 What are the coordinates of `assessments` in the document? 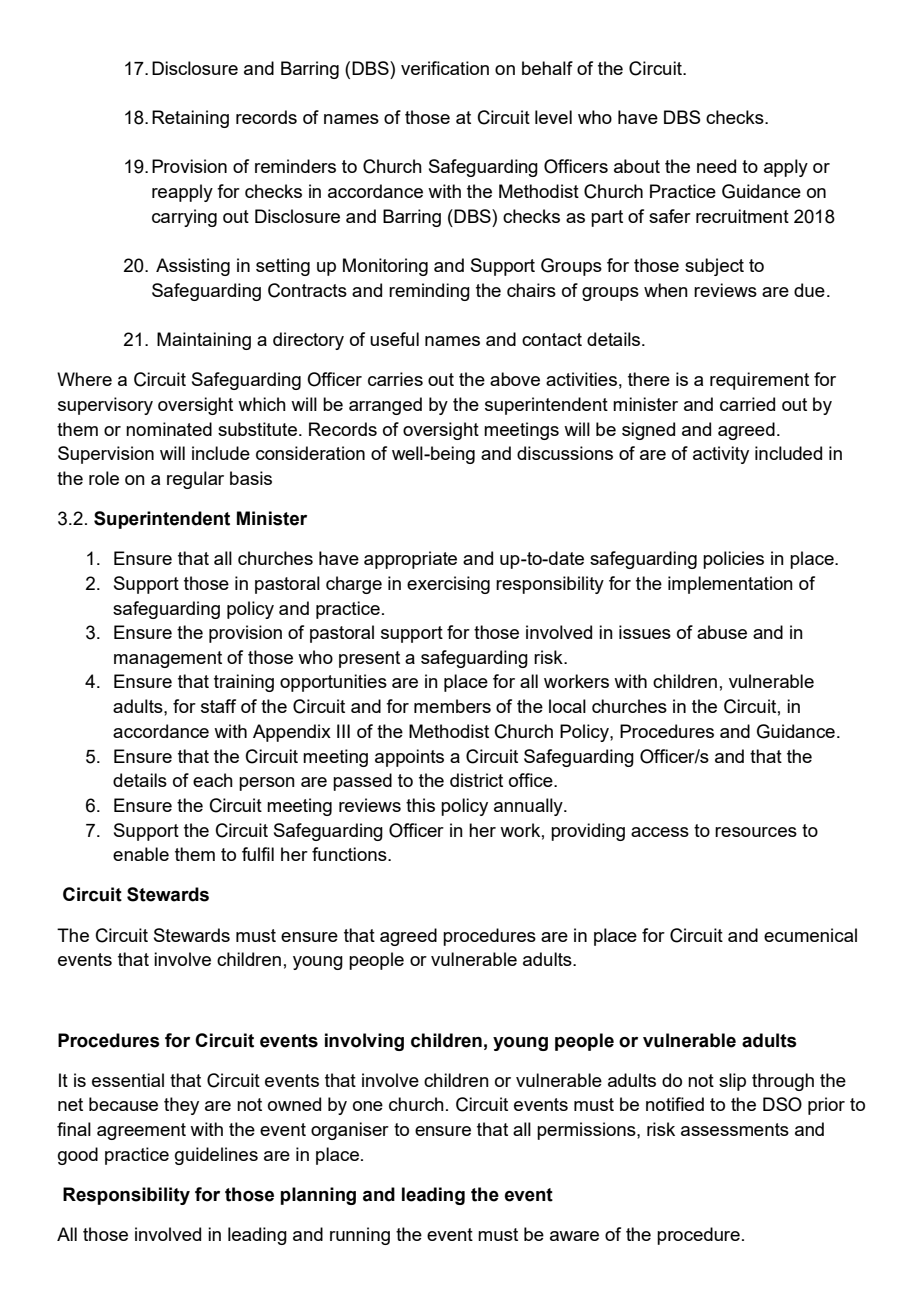 It's located at (735, 1129).
